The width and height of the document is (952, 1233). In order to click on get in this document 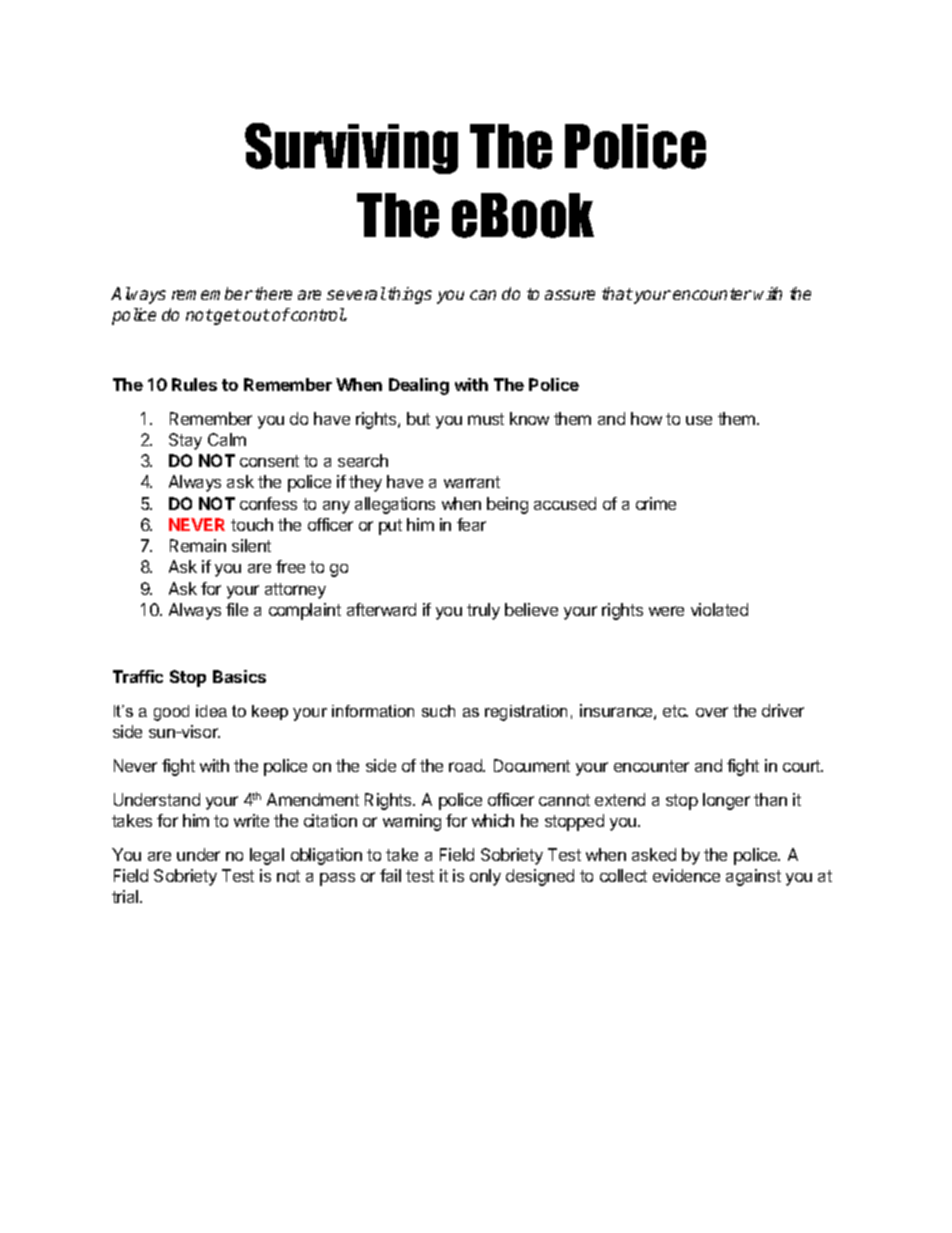, I will do `click(226, 317)`.
